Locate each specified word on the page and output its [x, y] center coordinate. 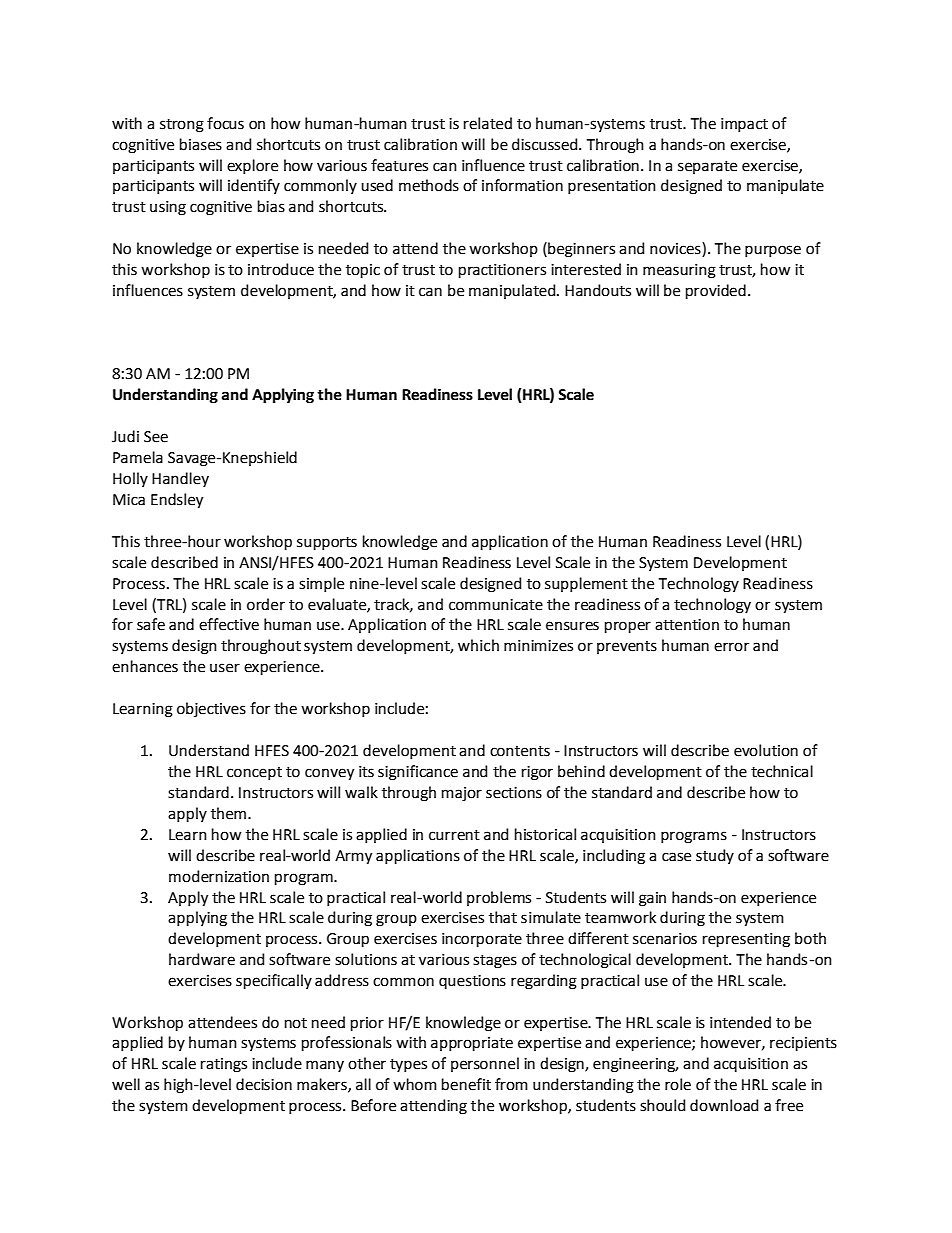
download [724, 1105]
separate [707, 167]
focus [225, 123]
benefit [466, 1084]
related [488, 123]
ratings [224, 1065]
